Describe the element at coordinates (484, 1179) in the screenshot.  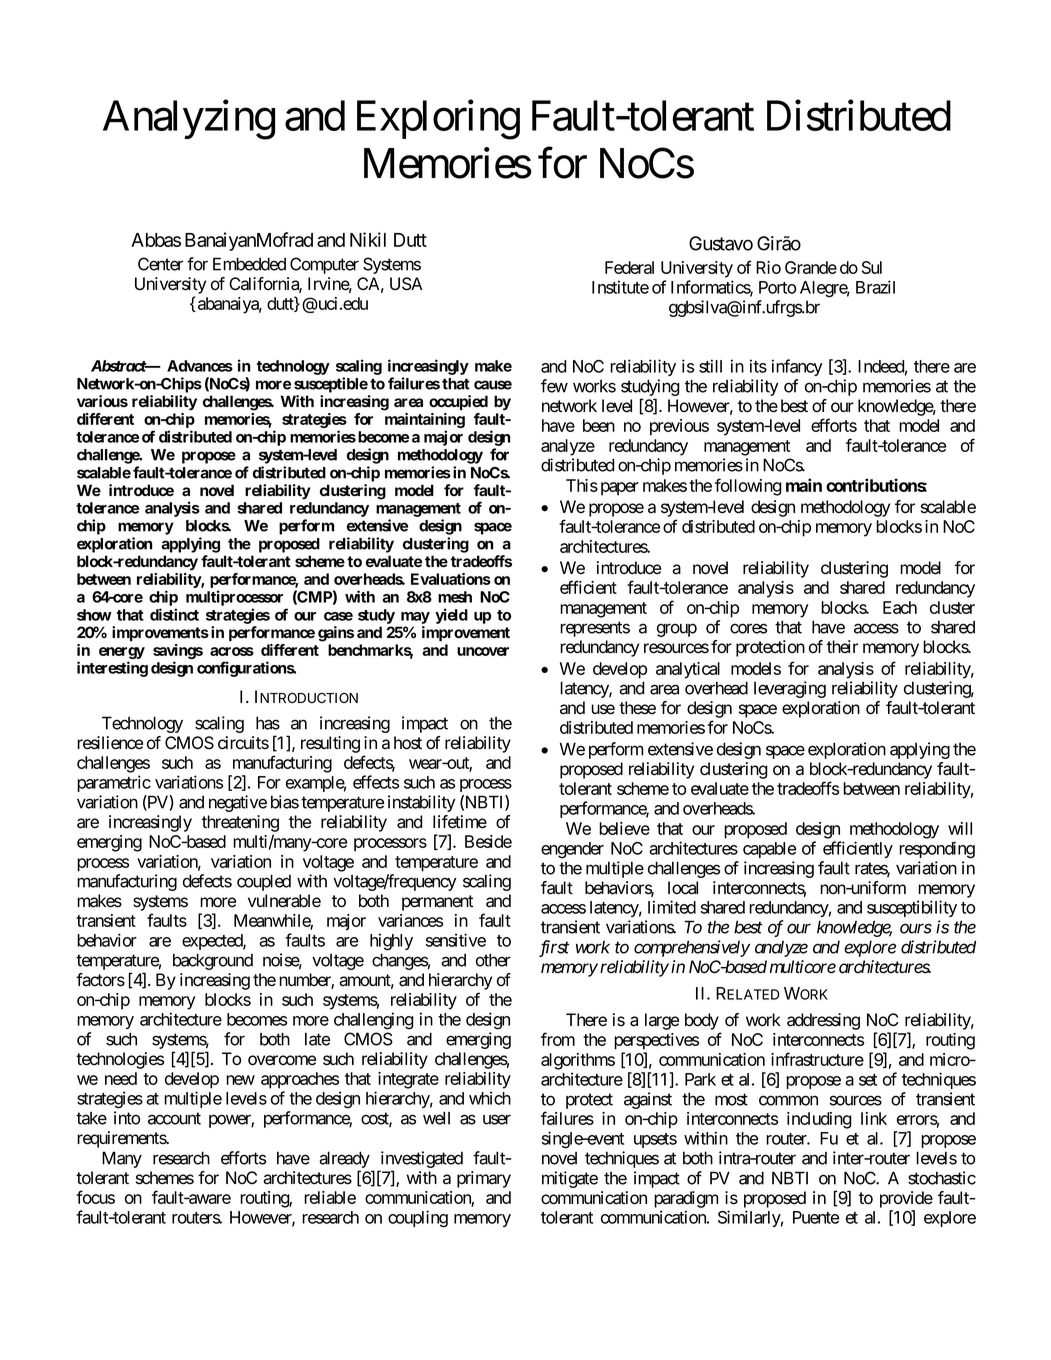
I see `primary` at that location.
